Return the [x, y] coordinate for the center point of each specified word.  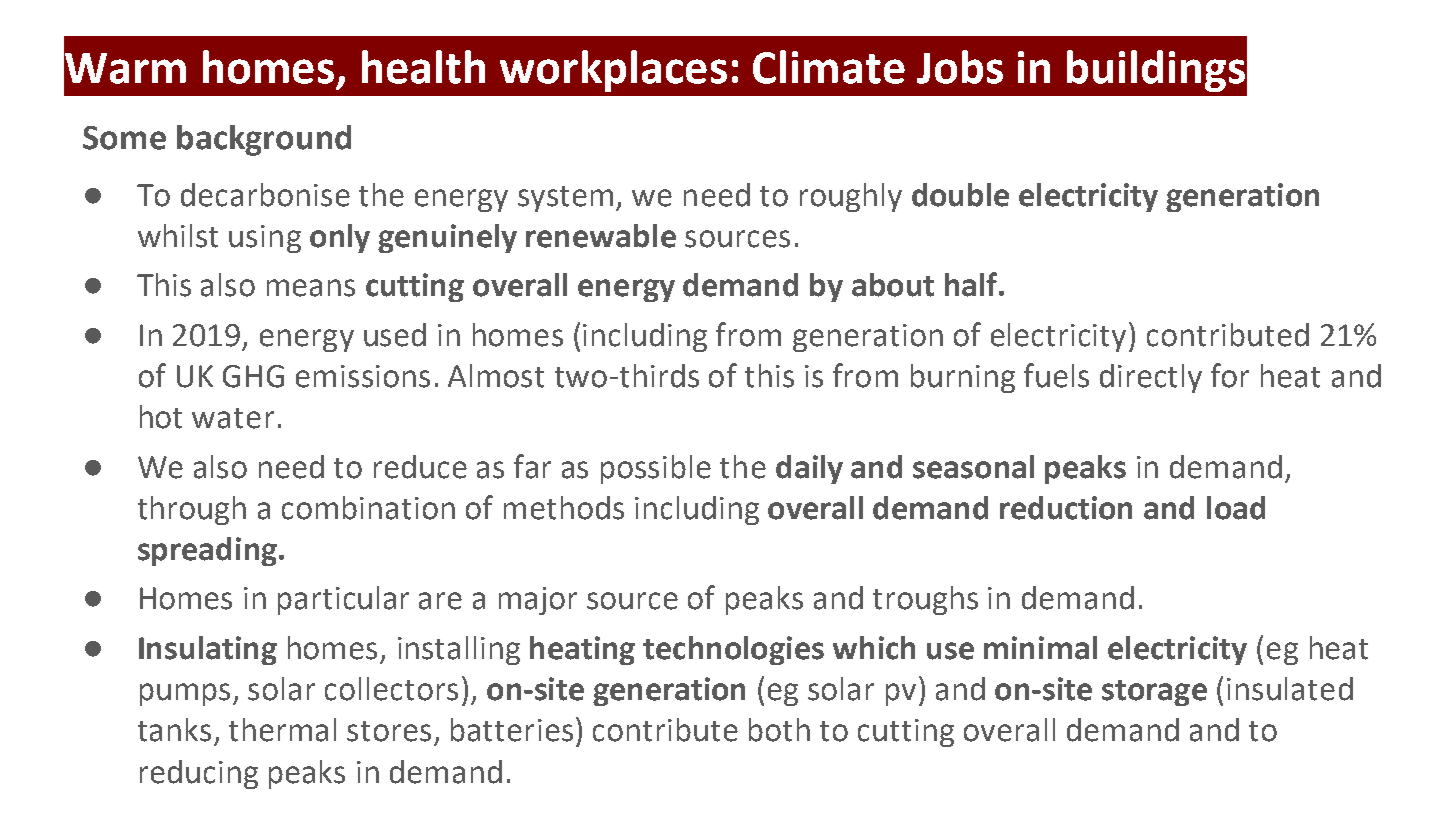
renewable [601, 236]
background [264, 140]
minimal [1040, 648]
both [779, 730]
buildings [1156, 71]
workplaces [613, 71]
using [265, 239]
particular [343, 600]
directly [1151, 378]
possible [656, 469]
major [538, 601]
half [972, 284]
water [233, 418]
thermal [282, 730]
